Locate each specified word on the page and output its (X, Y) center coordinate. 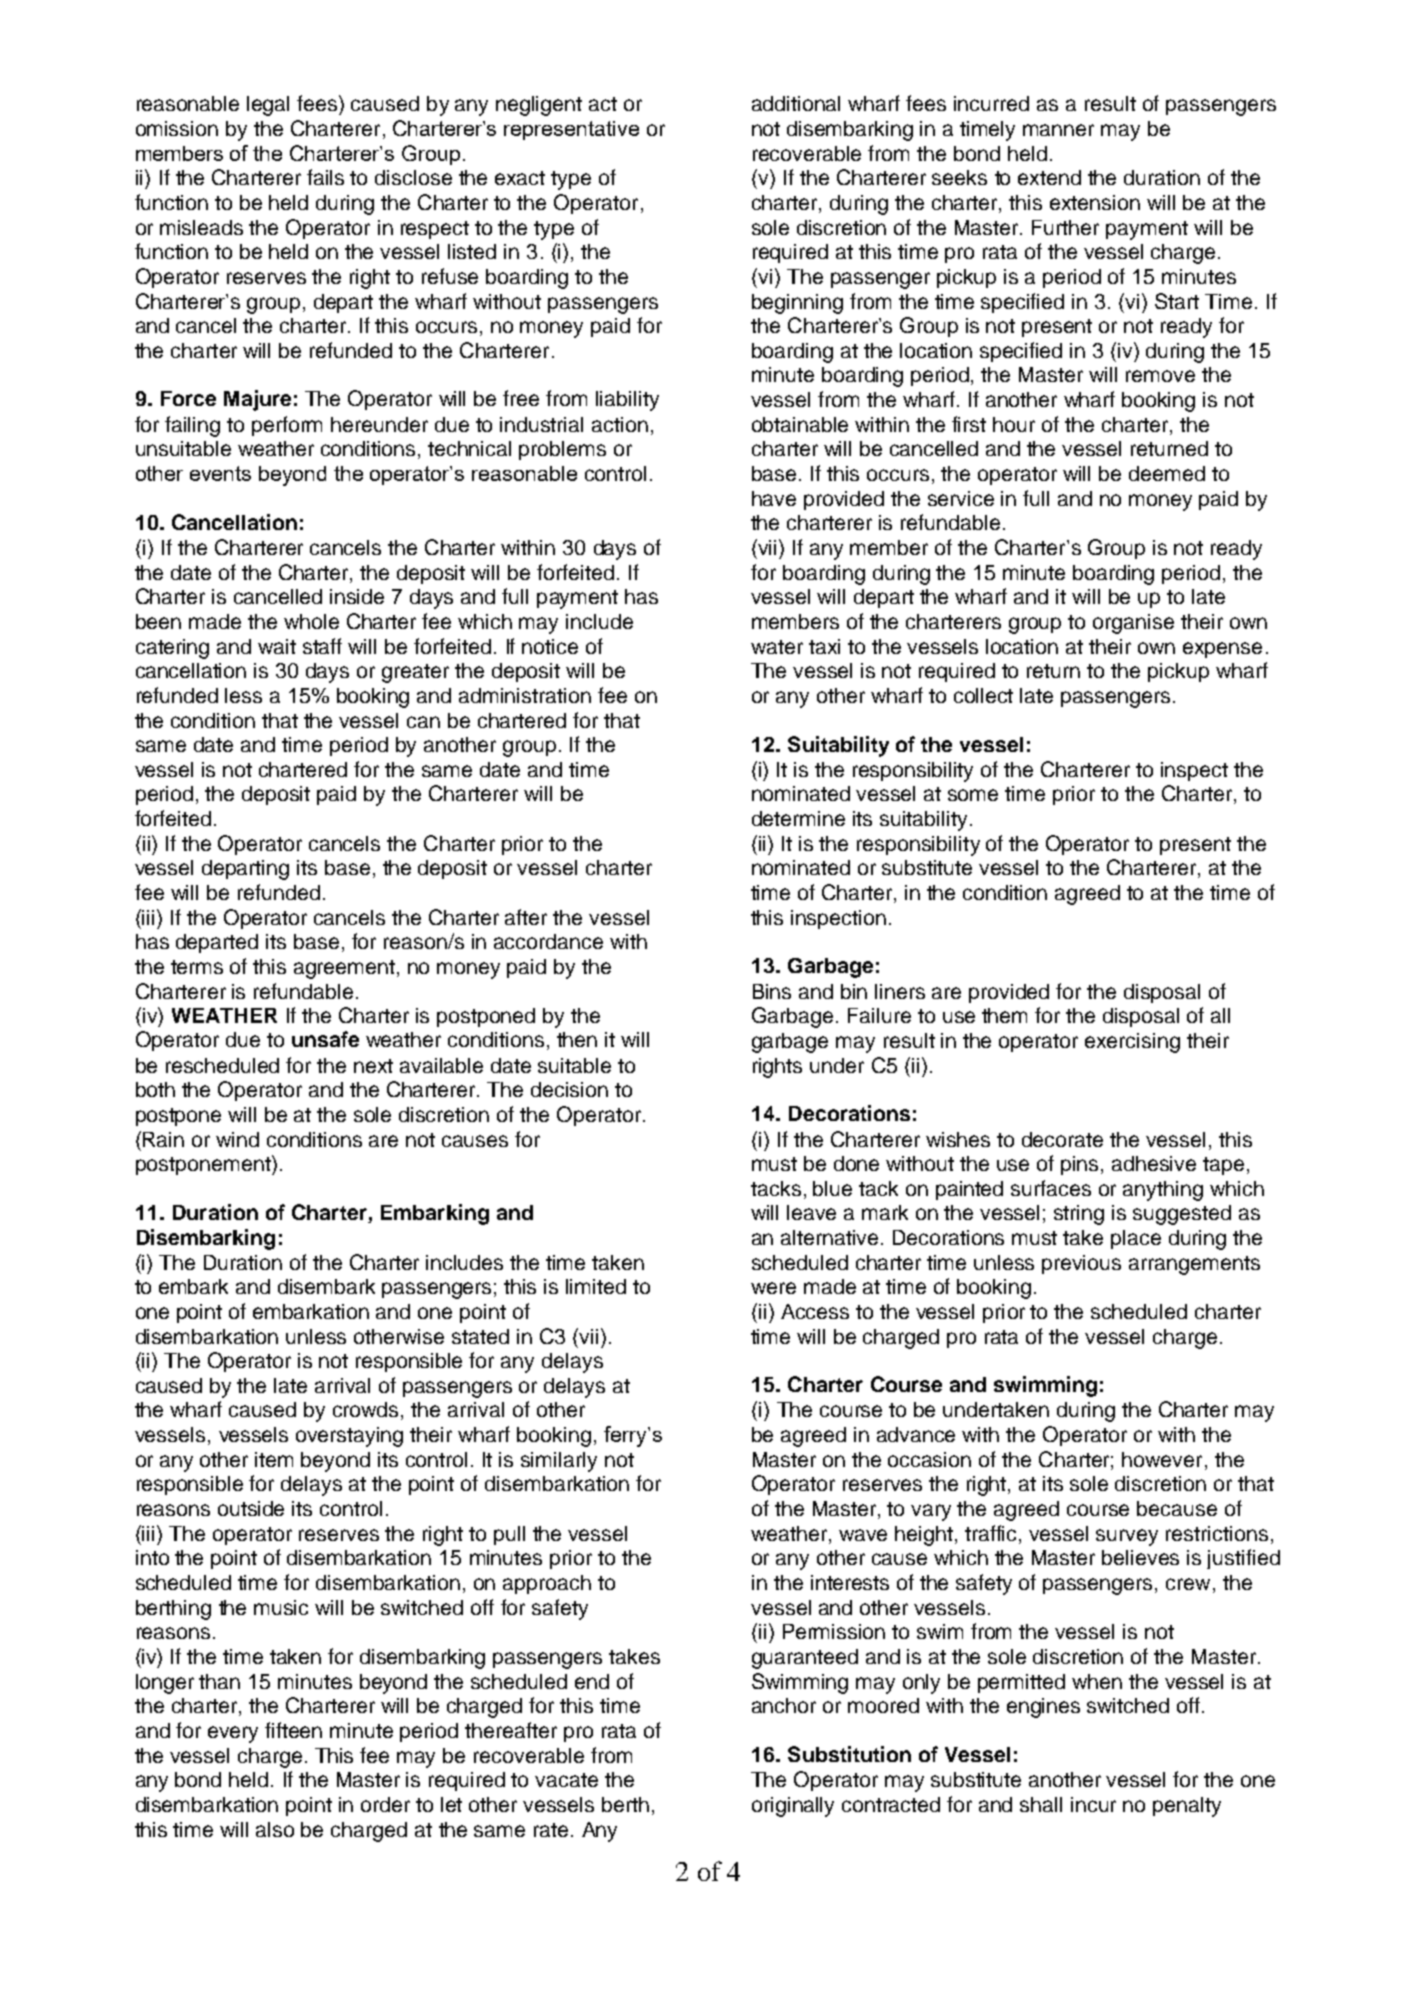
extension (1095, 202)
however (1162, 1459)
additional (796, 103)
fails (325, 177)
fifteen (293, 1730)
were (773, 1288)
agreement (346, 969)
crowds (367, 1411)
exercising (1132, 1043)
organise (1133, 624)
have (774, 498)
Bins (772, 991)
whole (311, 621)
